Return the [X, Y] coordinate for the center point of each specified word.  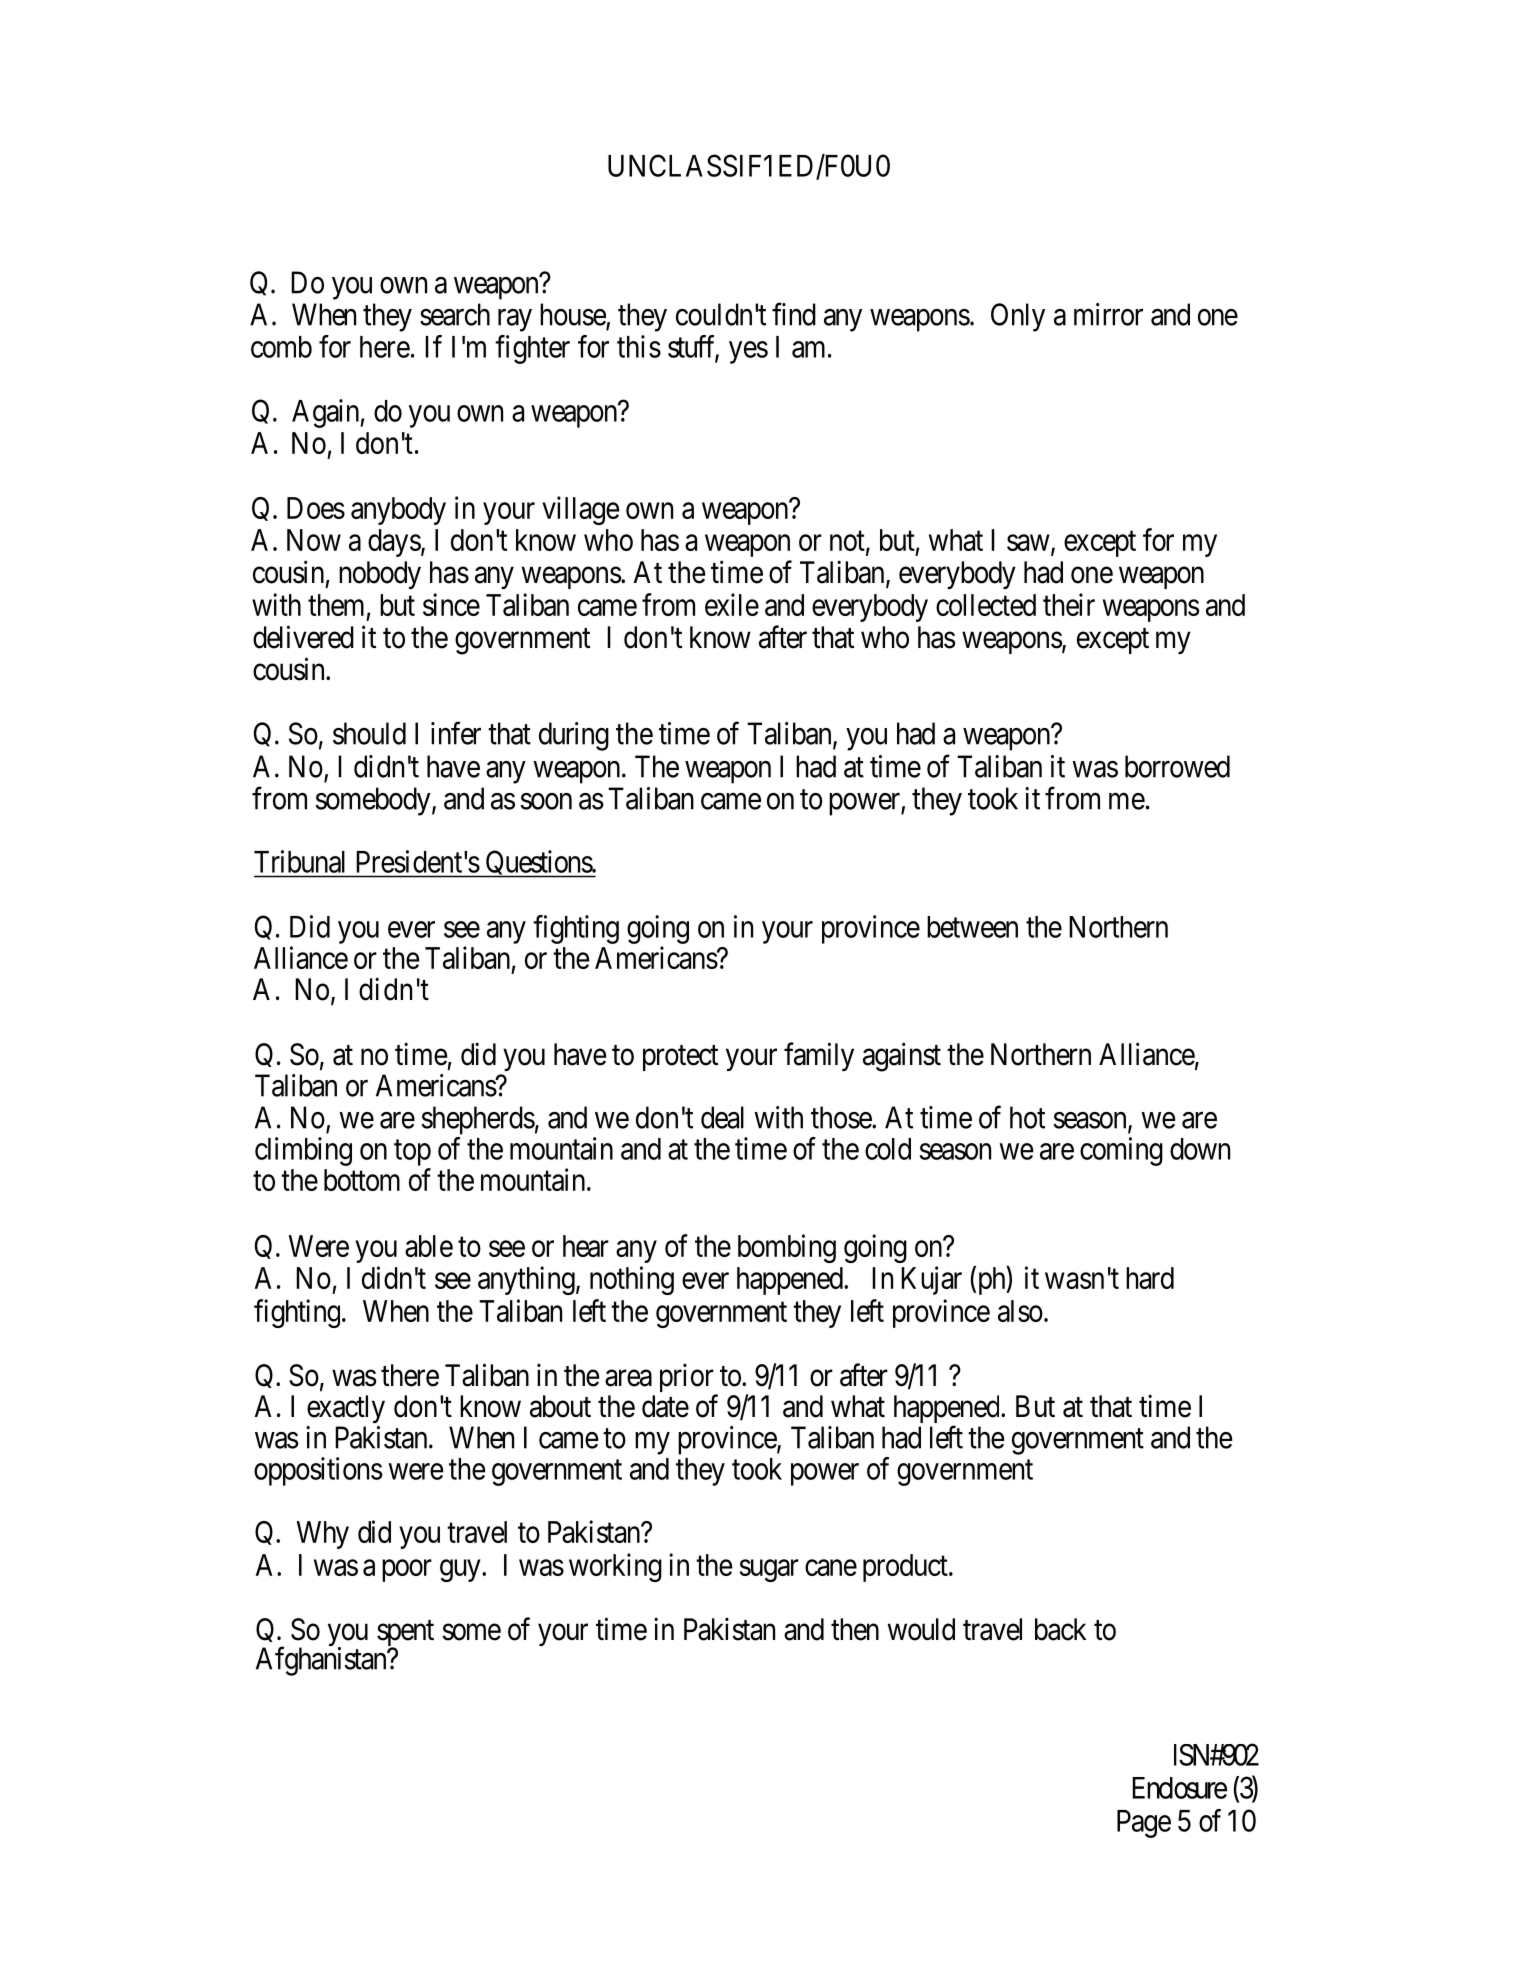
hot [1027, 1117]
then [855, 1629]
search [455, 314]
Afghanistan [322, 1661]
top [412, 1153]
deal [722, 1117]
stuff [693, 347]
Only [1018, 317]
